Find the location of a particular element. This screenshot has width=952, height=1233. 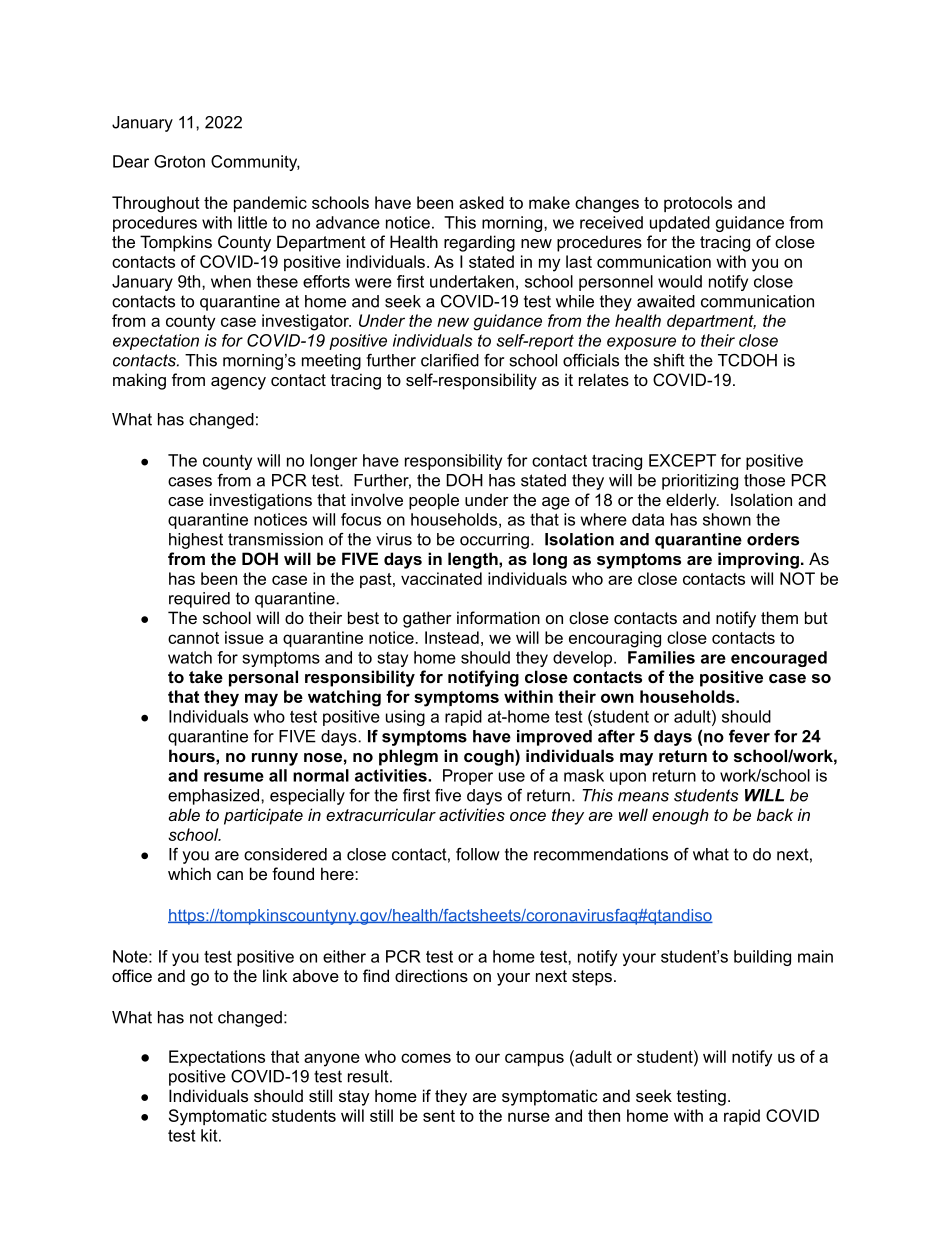

sent is located at coordinates (439, 1116).
